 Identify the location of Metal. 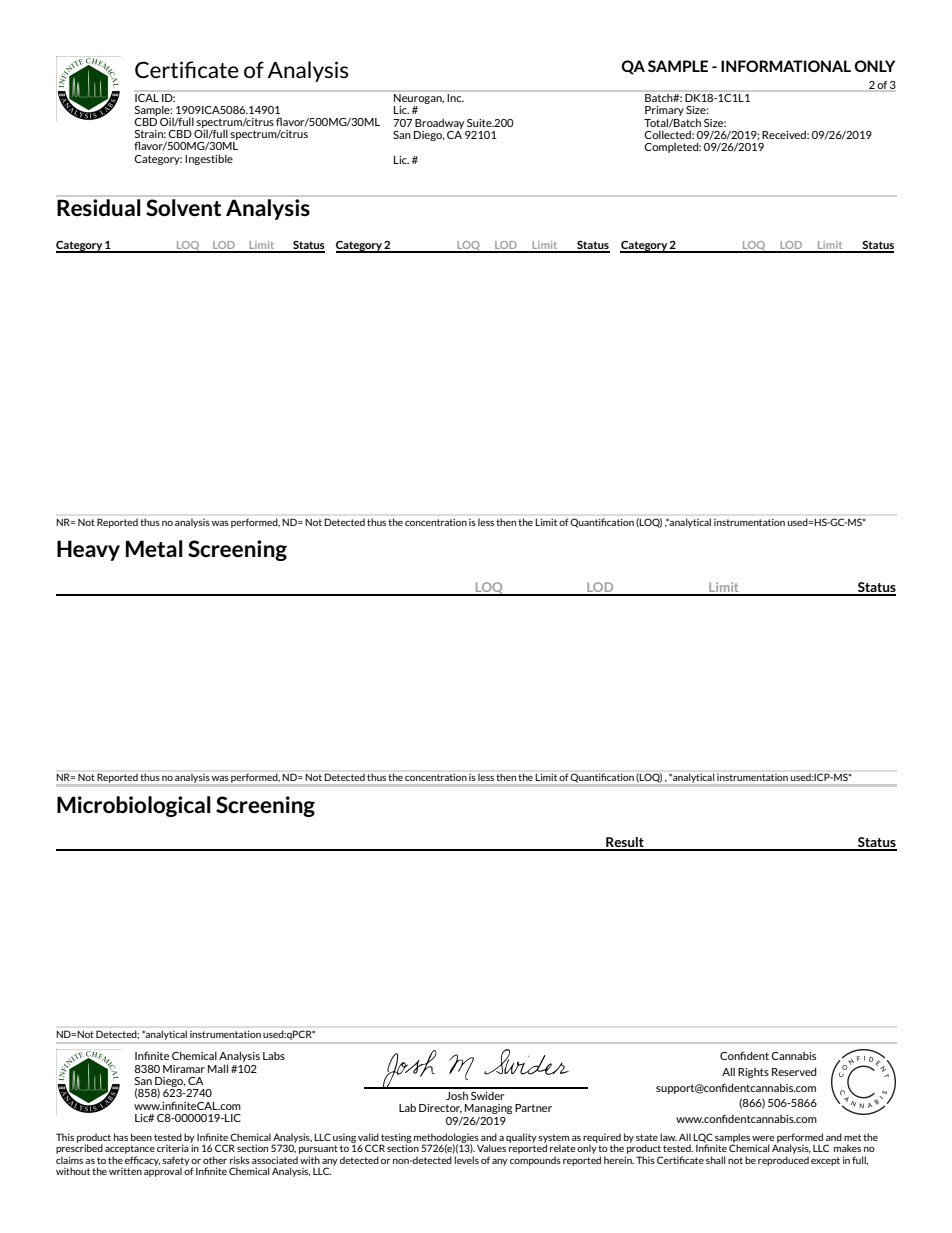
(154, 548).
